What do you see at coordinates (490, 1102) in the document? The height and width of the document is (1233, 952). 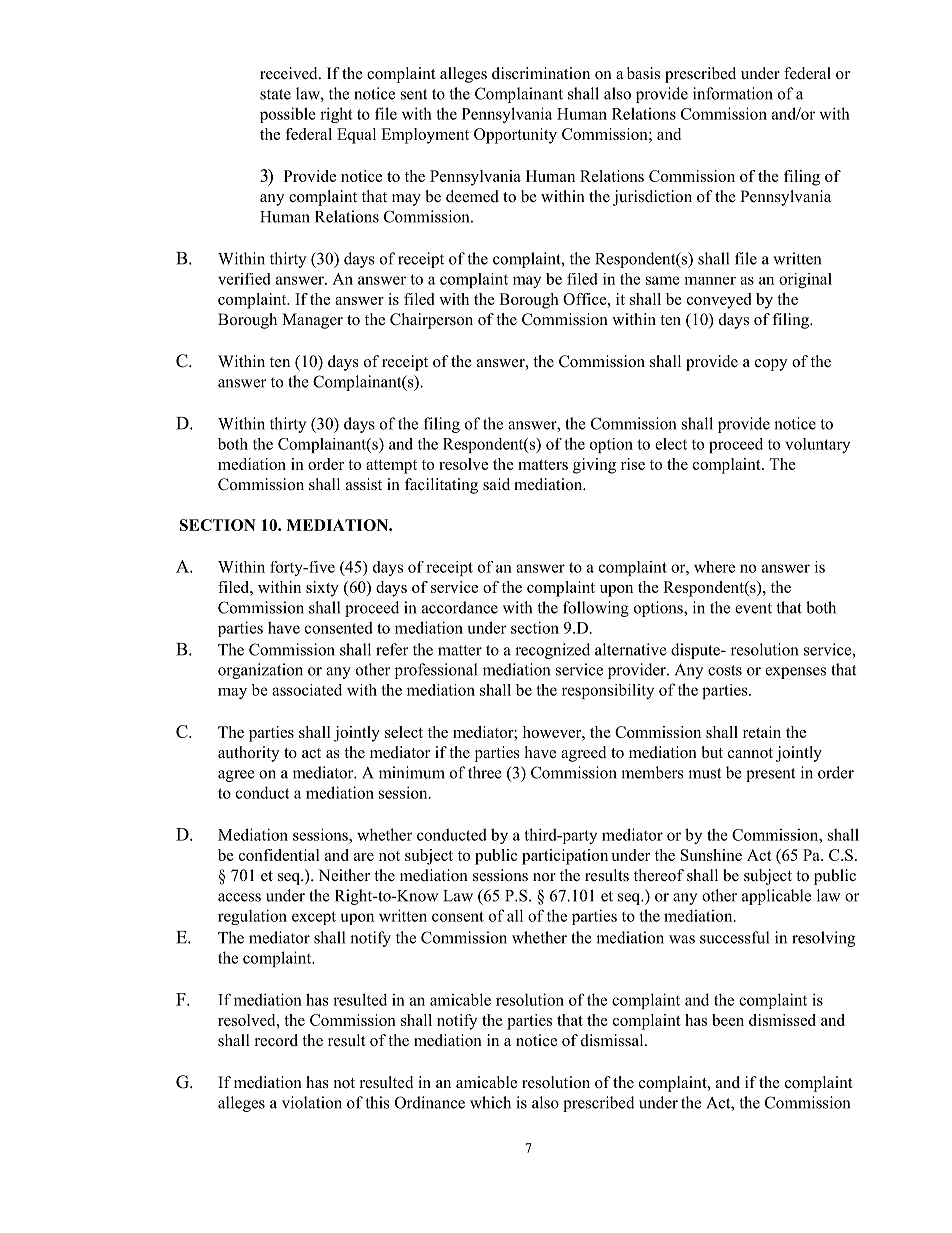 I see `which` at bounding box center [490, 1102].
